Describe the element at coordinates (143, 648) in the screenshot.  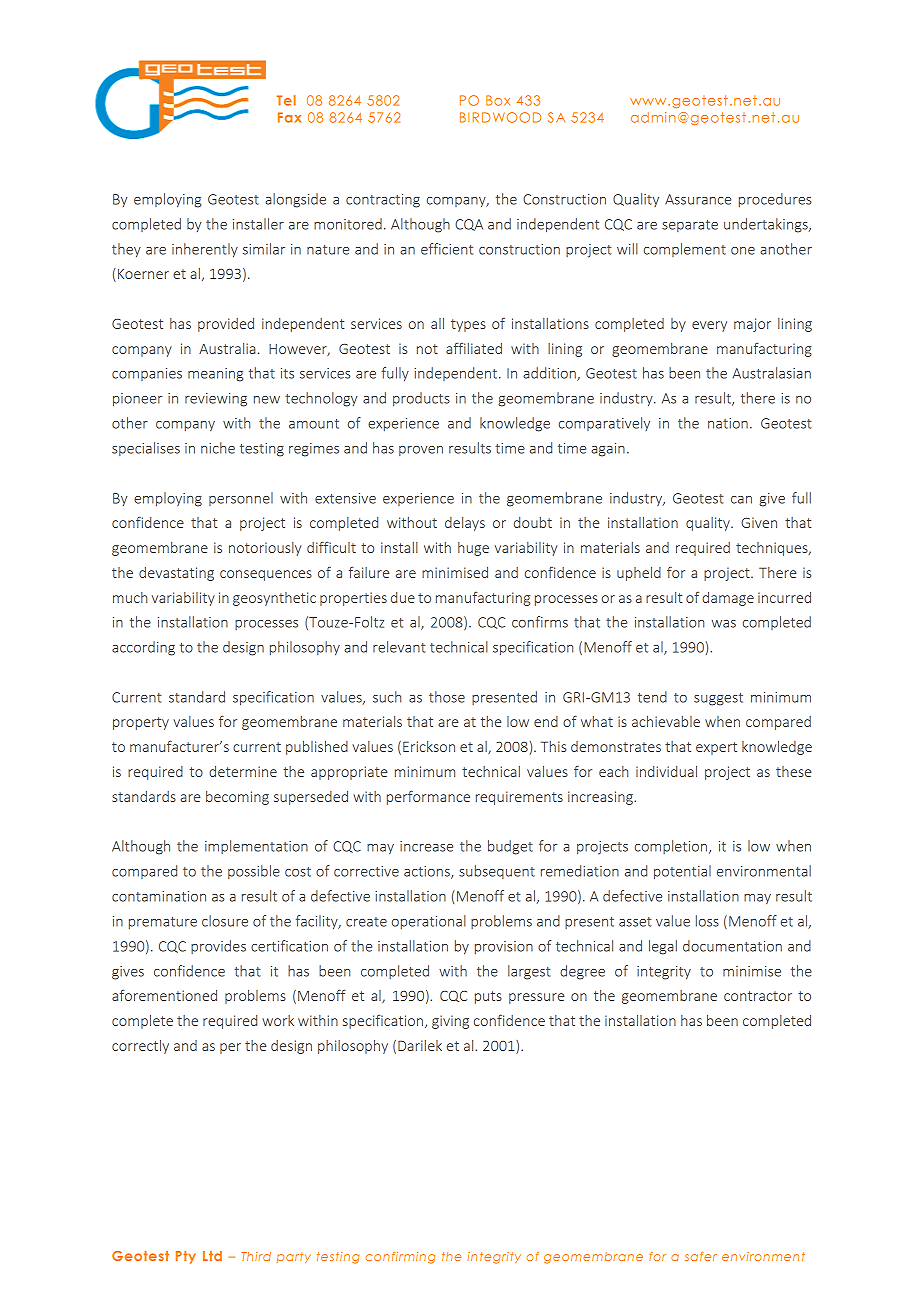
I see `according` at that location.
